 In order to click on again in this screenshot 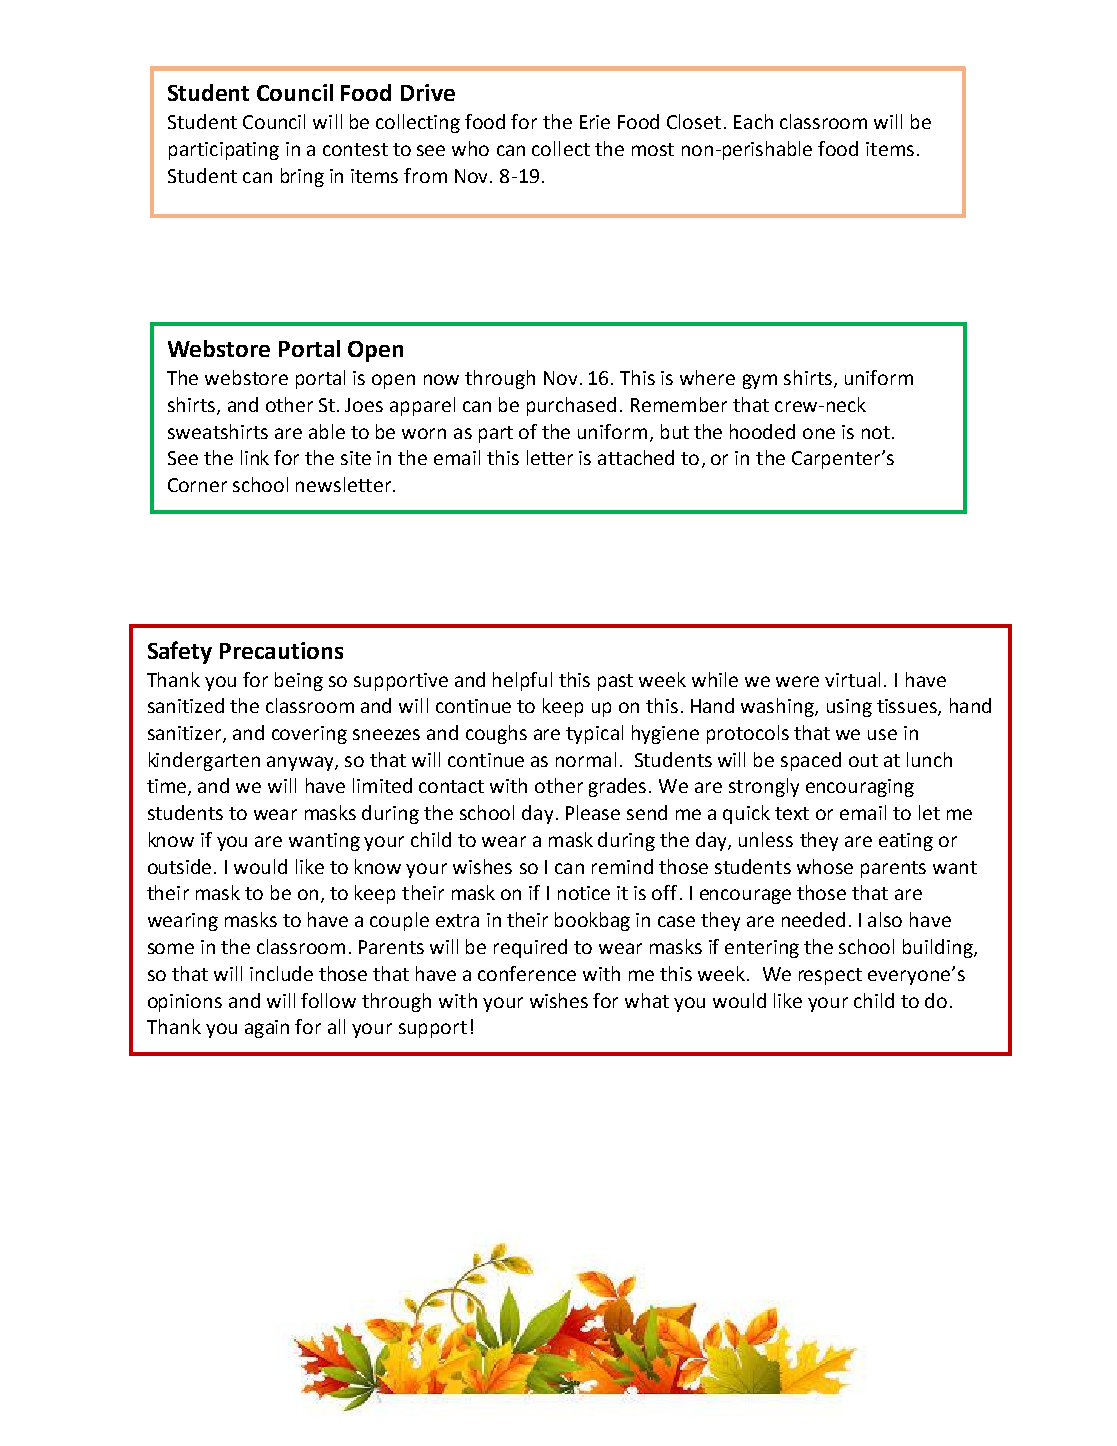, I will do `click(267, 1029)`.
